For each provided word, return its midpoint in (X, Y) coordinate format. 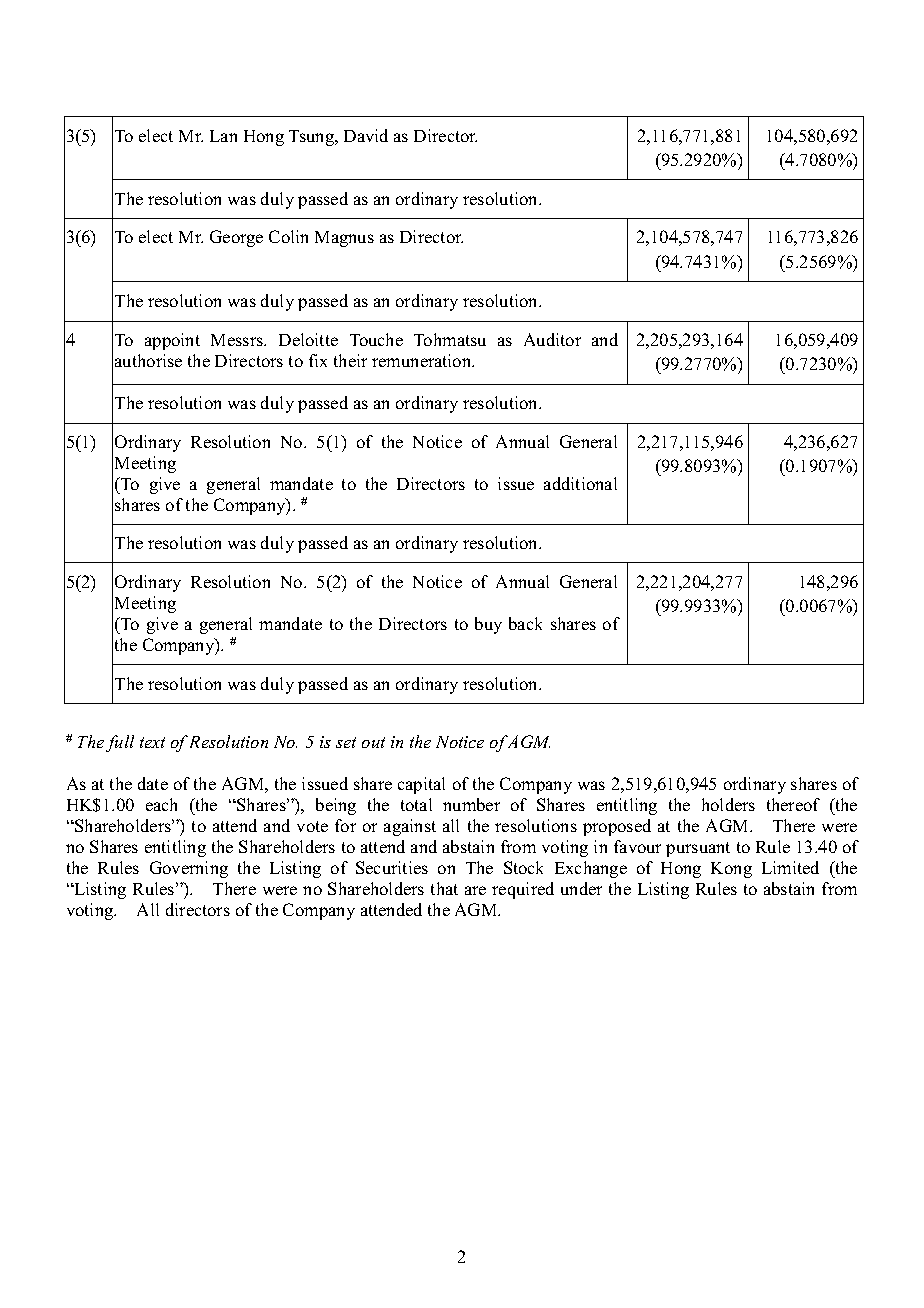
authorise (148, 360)
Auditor (552, 339)
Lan (223, 136)
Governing (189, 869)
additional (580, 483)
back (525, 623)
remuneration (423, 360)
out (373, 742)
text (152, 742)
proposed (617, 827)
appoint (172, 341)
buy (488, 625)
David (366, 135)
